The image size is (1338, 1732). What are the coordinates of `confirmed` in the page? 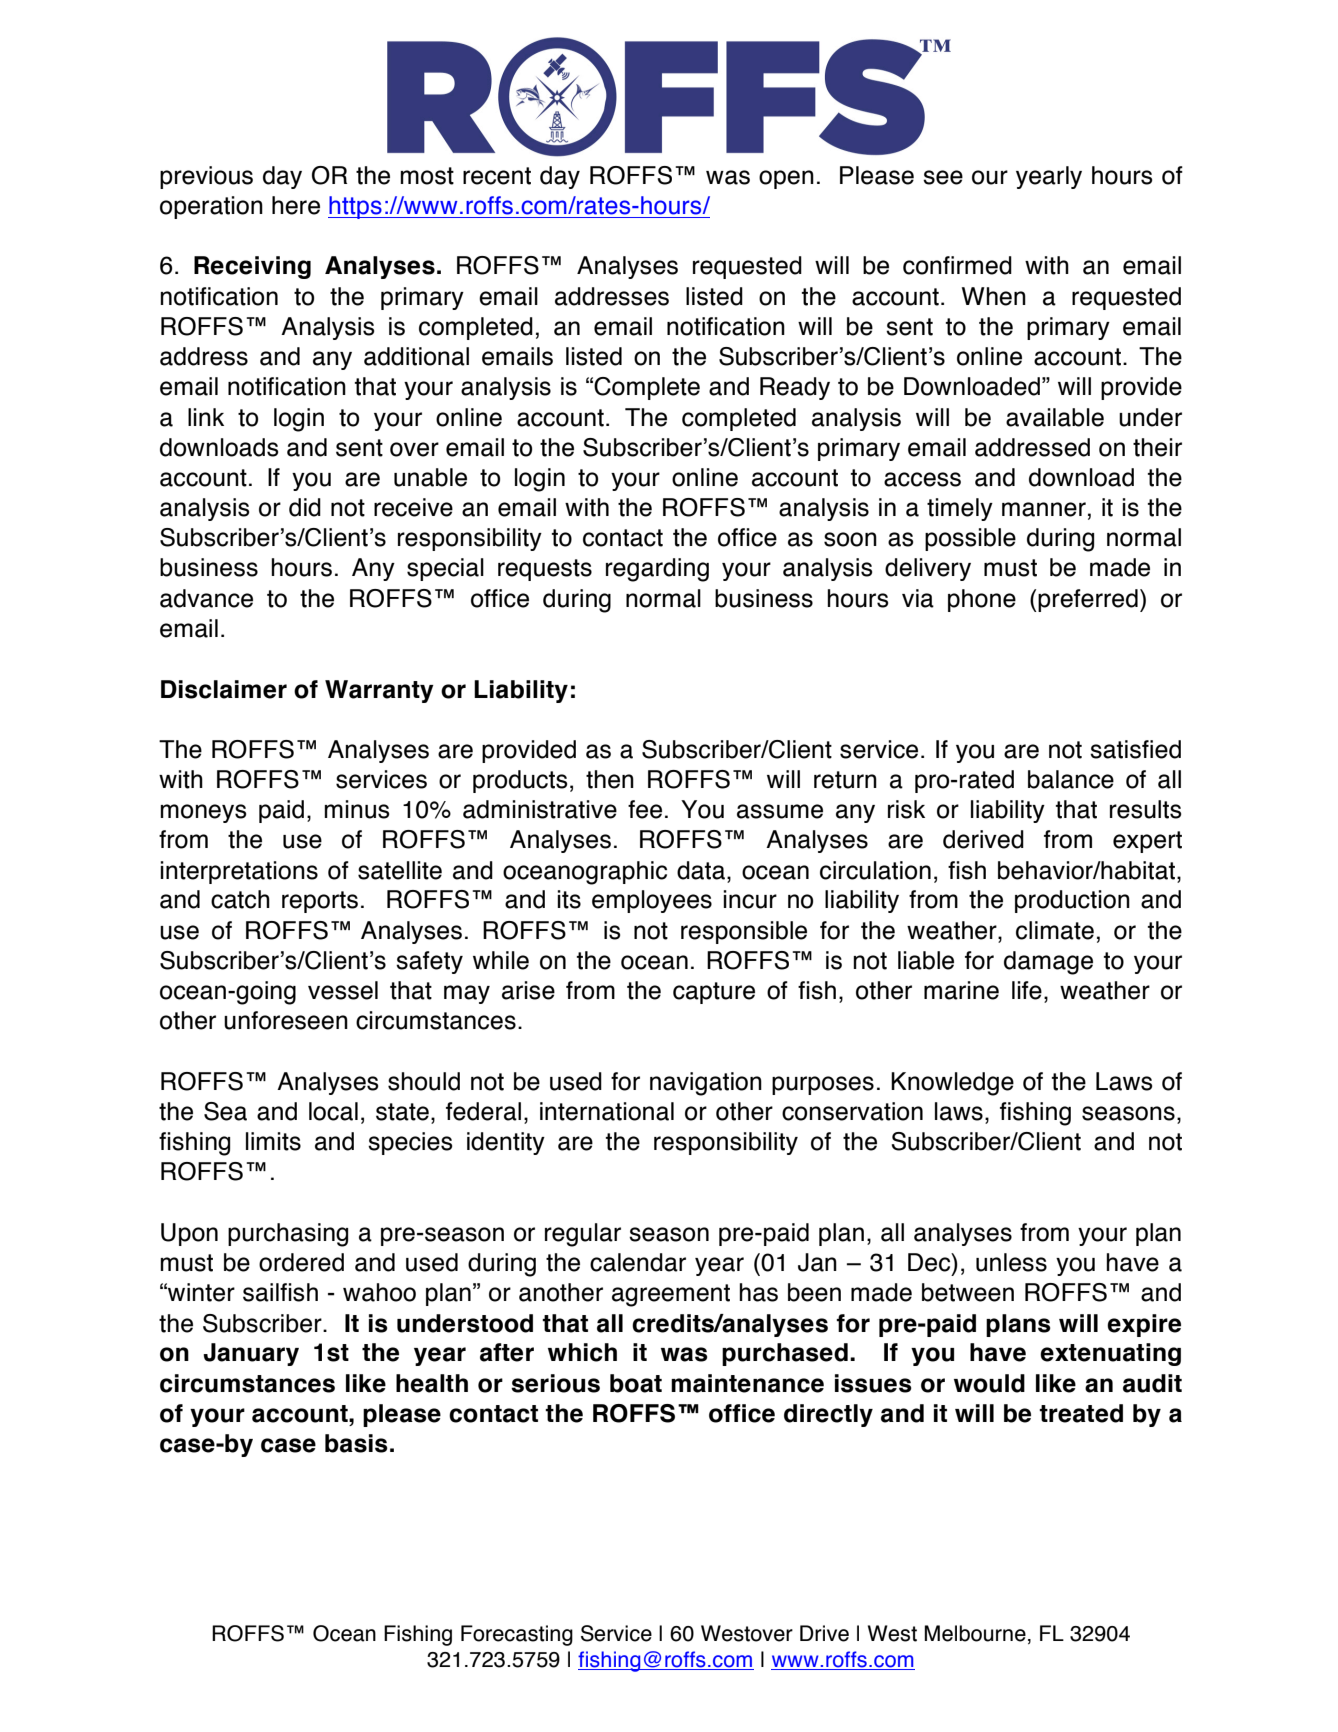 It's located at (957, 265).
